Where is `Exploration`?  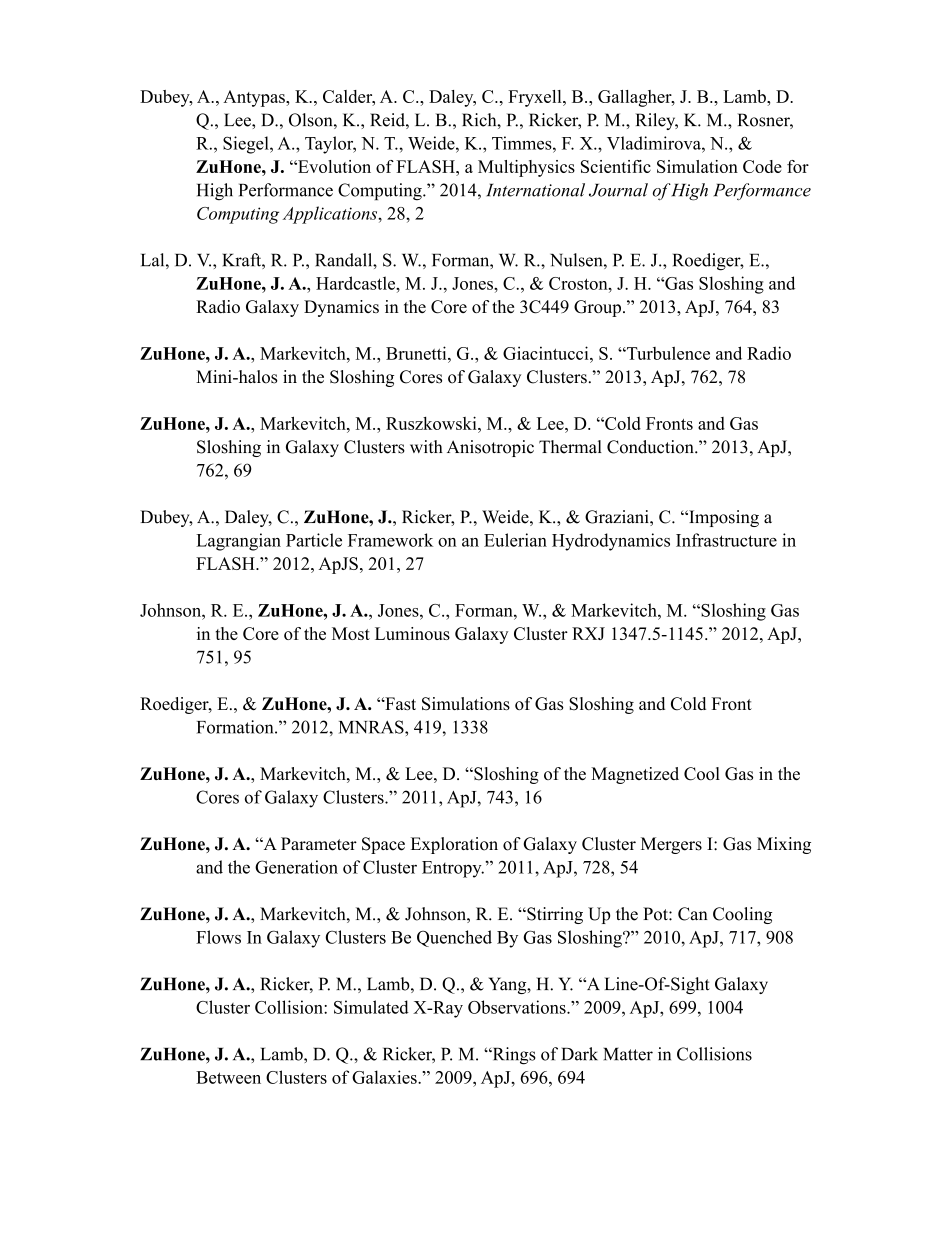 Exploration is located at coordinates (454, 845).
